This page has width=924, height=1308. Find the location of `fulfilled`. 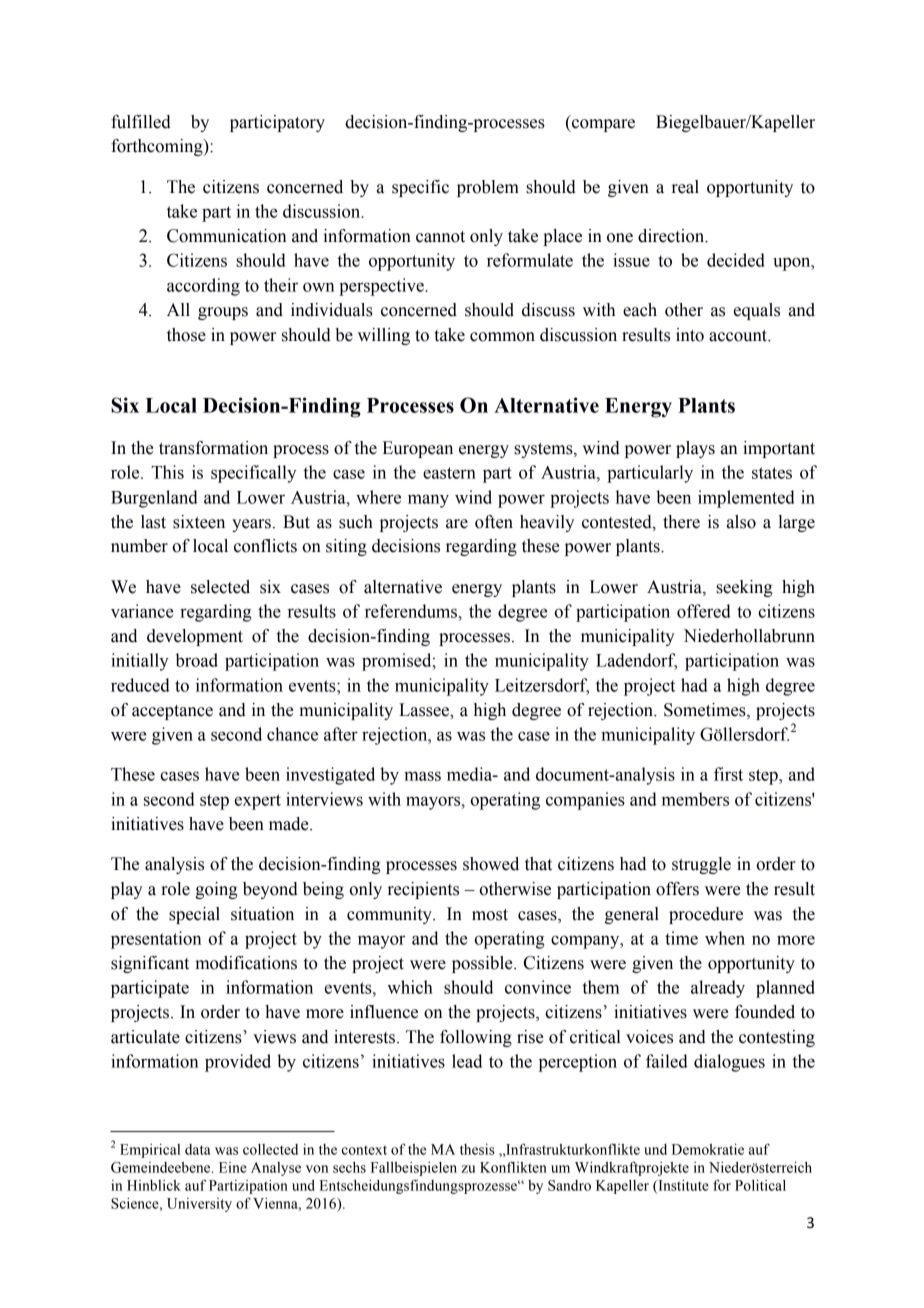

fulfilled is located at coordinates (141, 122).
